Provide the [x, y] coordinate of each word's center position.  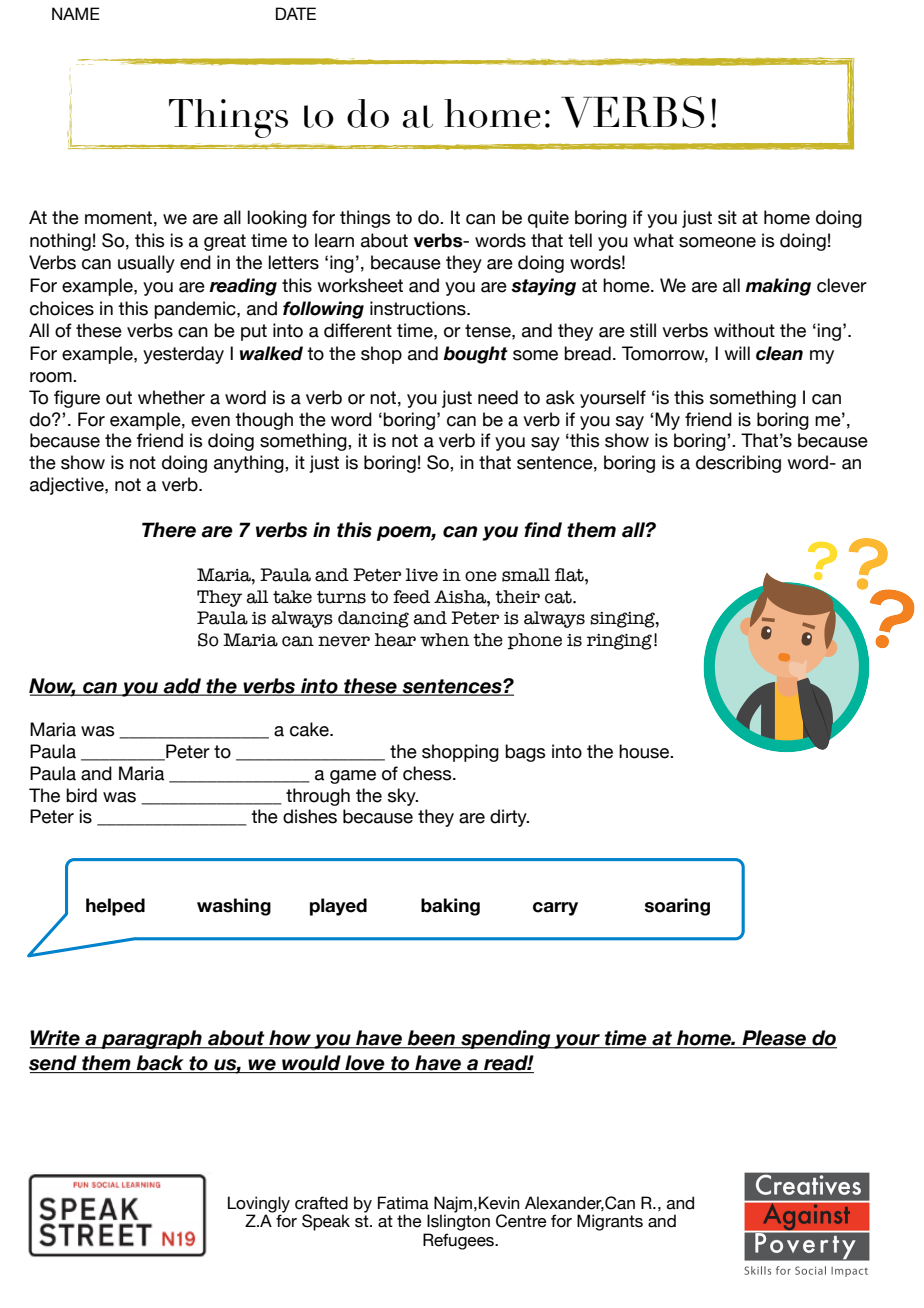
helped [115, 907]
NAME [76, 13]
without [744, 330]
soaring [677, 907]
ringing [619, 642]
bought [475, 355]
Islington [458, 1222]
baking [450, 907]
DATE [296, 13]
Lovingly [259, 1205]
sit [727, 217]
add [182, 687]
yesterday [183, 355]
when [445, 640]
